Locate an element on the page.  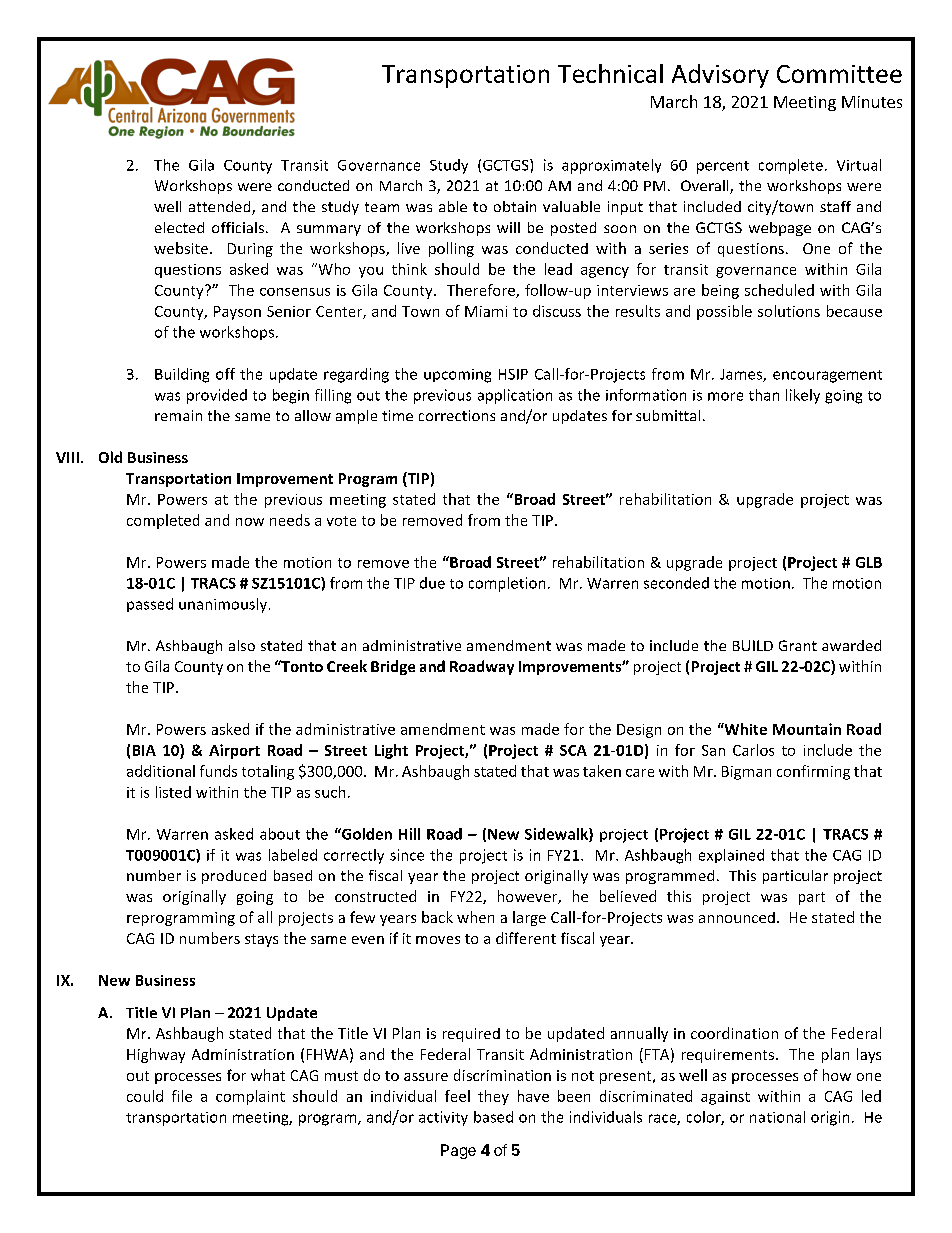
feel is located at coordinates (457, 1096).
